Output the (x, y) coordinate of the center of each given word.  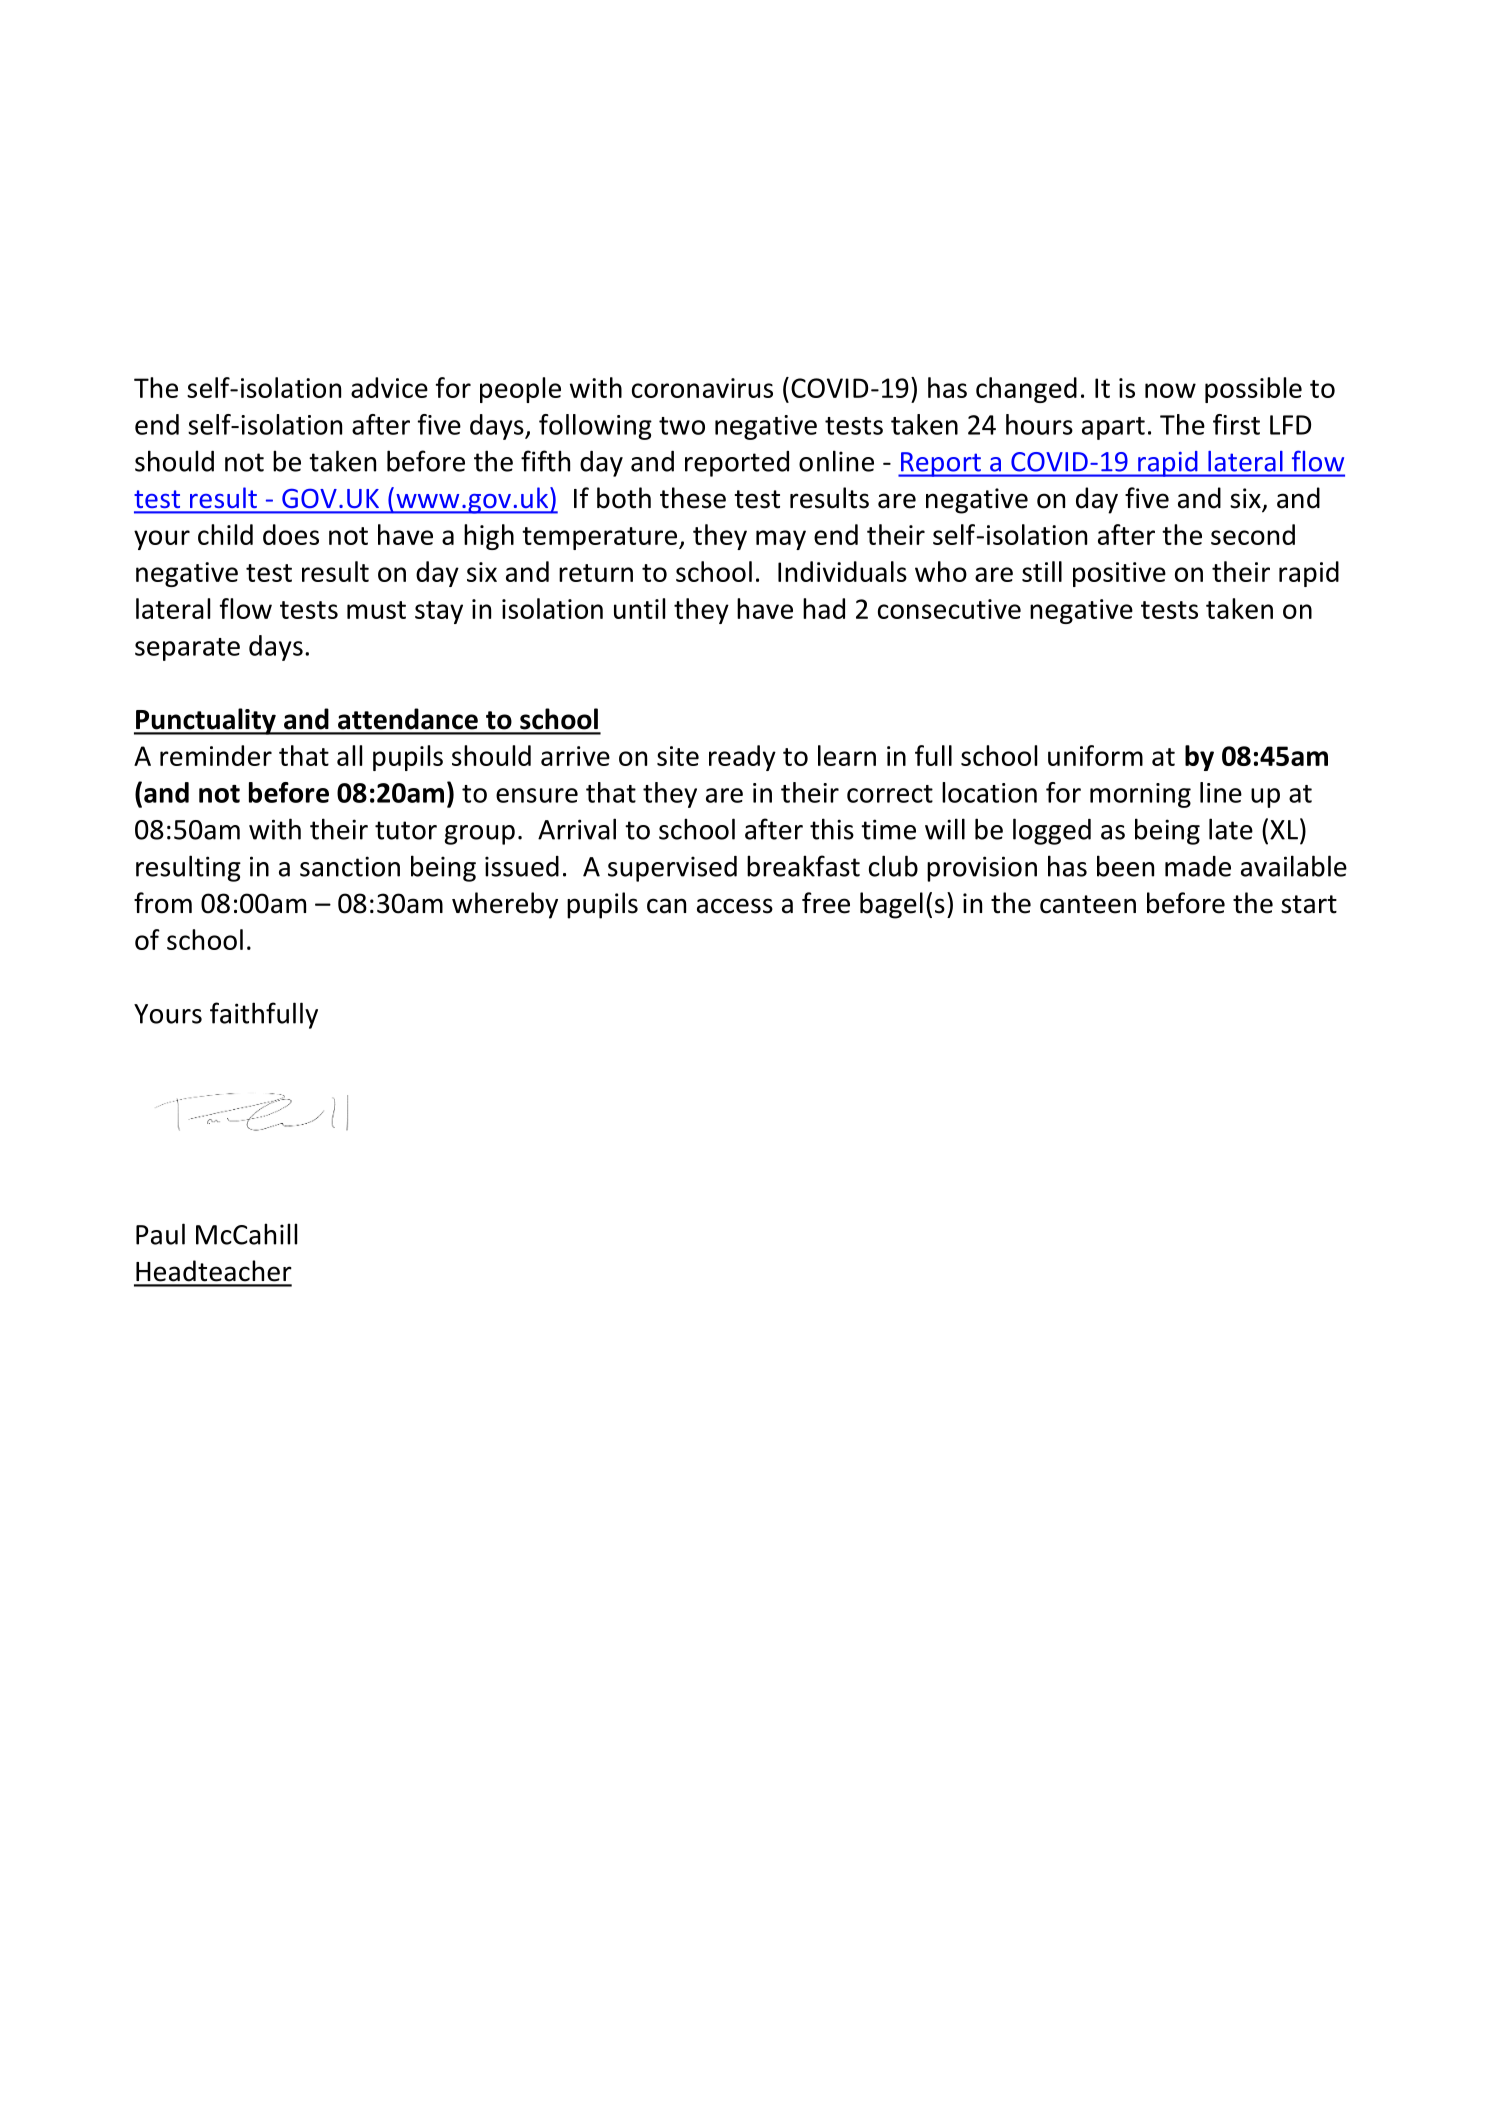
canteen (1088, 904)
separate (187, 649)
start (1309, 904)
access (735, 906)
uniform (1095, 755)
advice (389, 387)
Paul (160, 1234)
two (682, 426)
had (824, 608)
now (1170, 390)
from (163, 903)
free (826, 903)
